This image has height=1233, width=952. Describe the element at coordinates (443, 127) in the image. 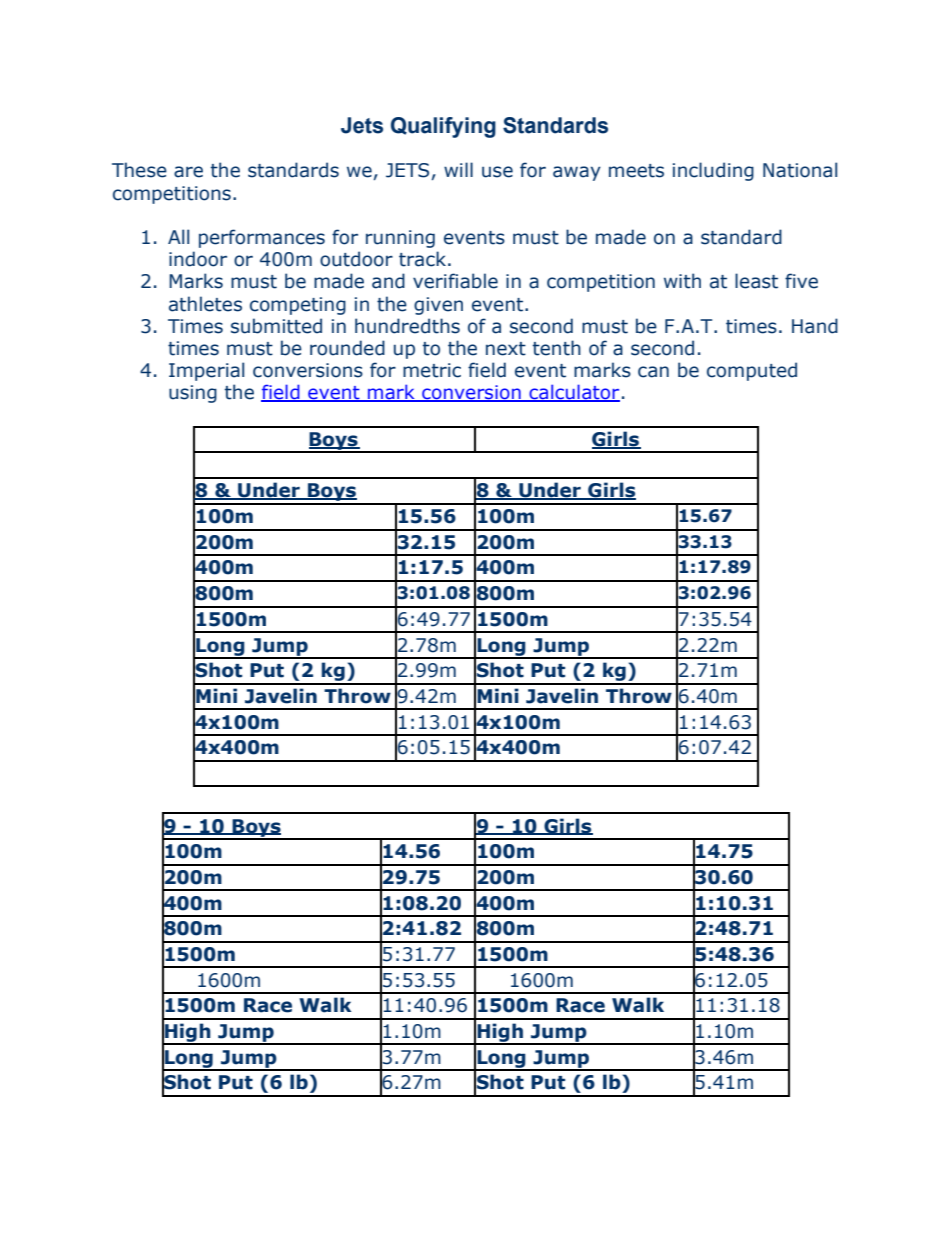

I see `Qualifying` at that location.
